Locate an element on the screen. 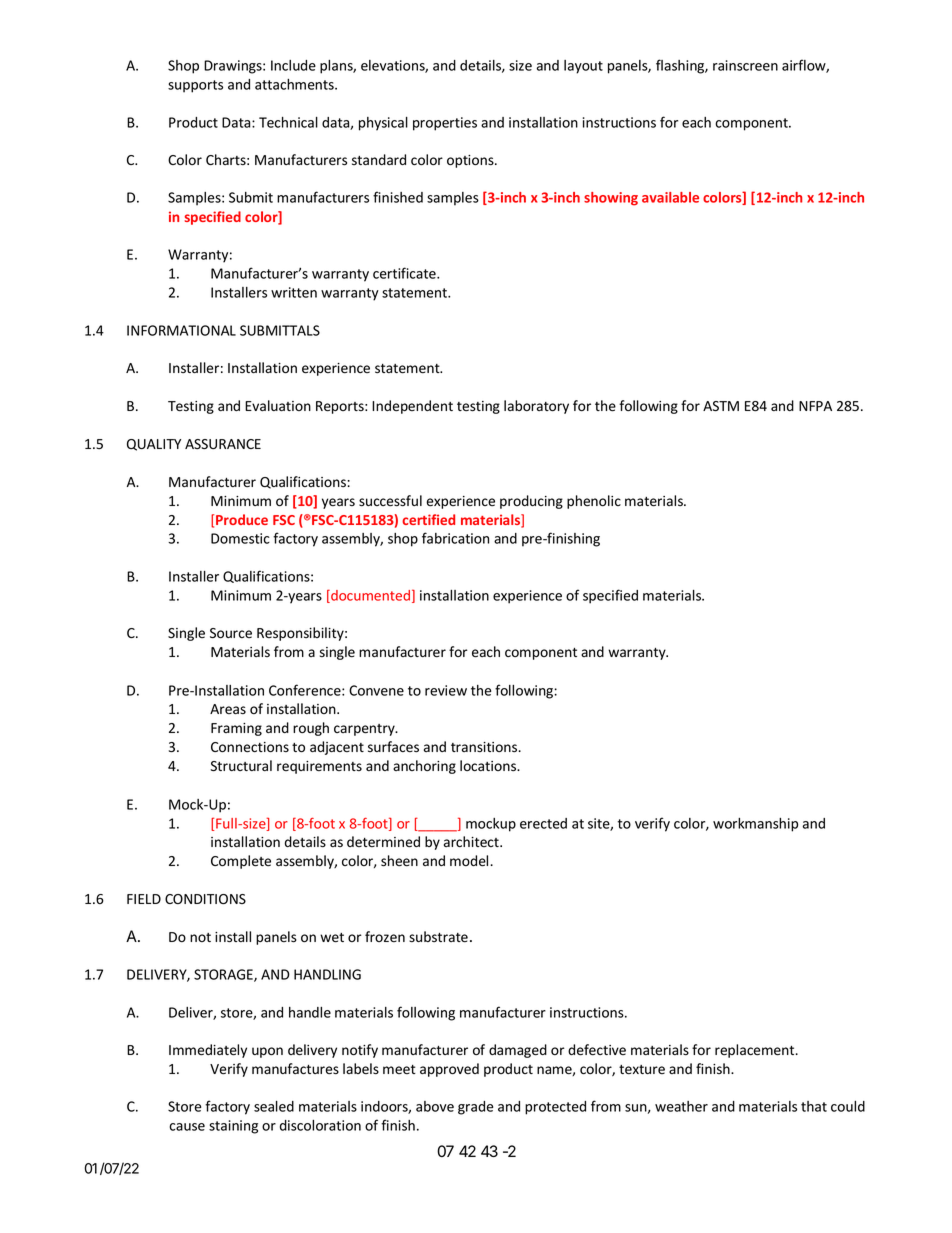  fabrication is located at coordinates (455, 538).
